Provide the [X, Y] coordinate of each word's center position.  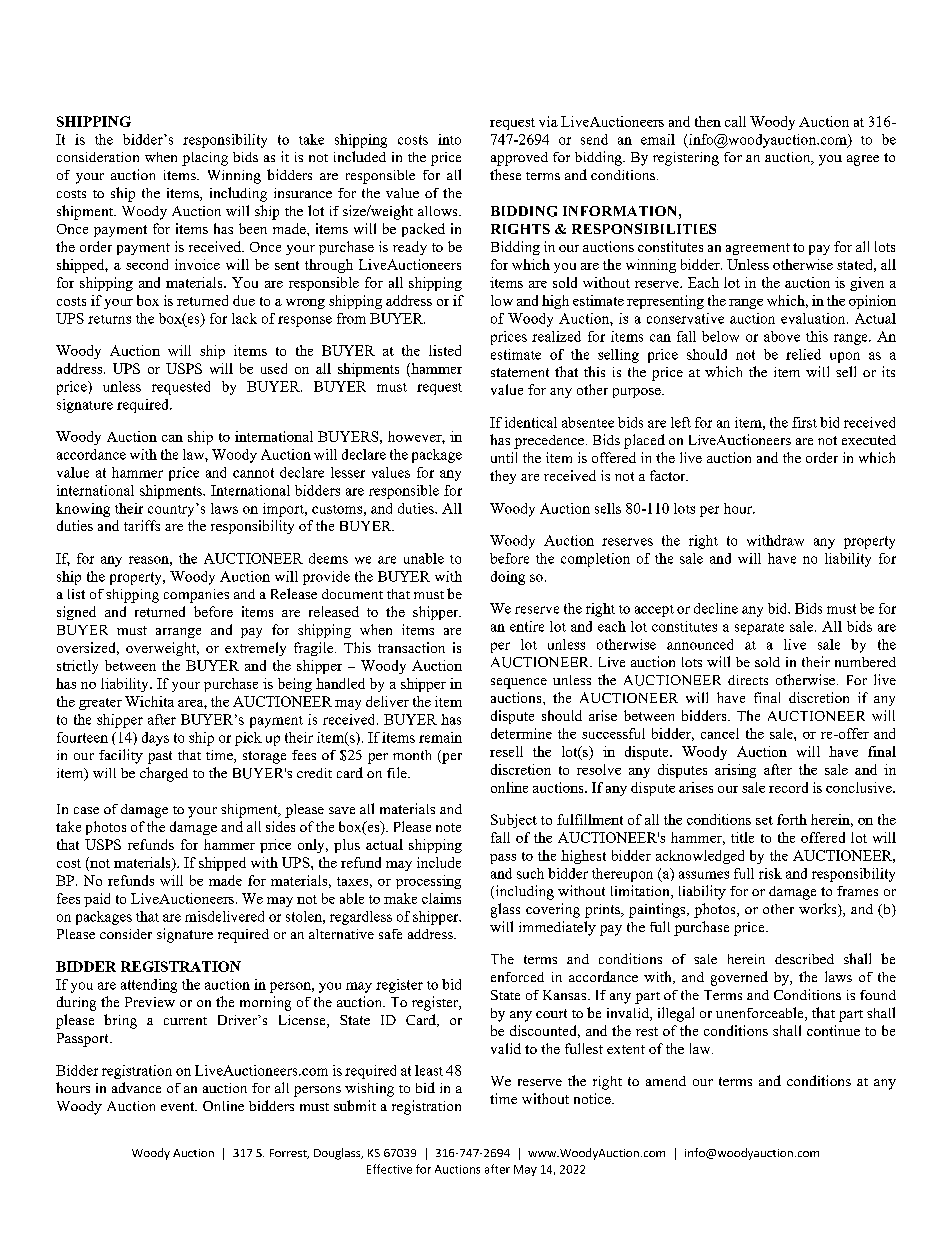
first [804, 422]
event [179, 1106]
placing [205, 159]
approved [519, 159]
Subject [514, 821]
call [735, 121]
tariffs [142, 525]
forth [792, 819]
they [503, 477]
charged [164, 774]
